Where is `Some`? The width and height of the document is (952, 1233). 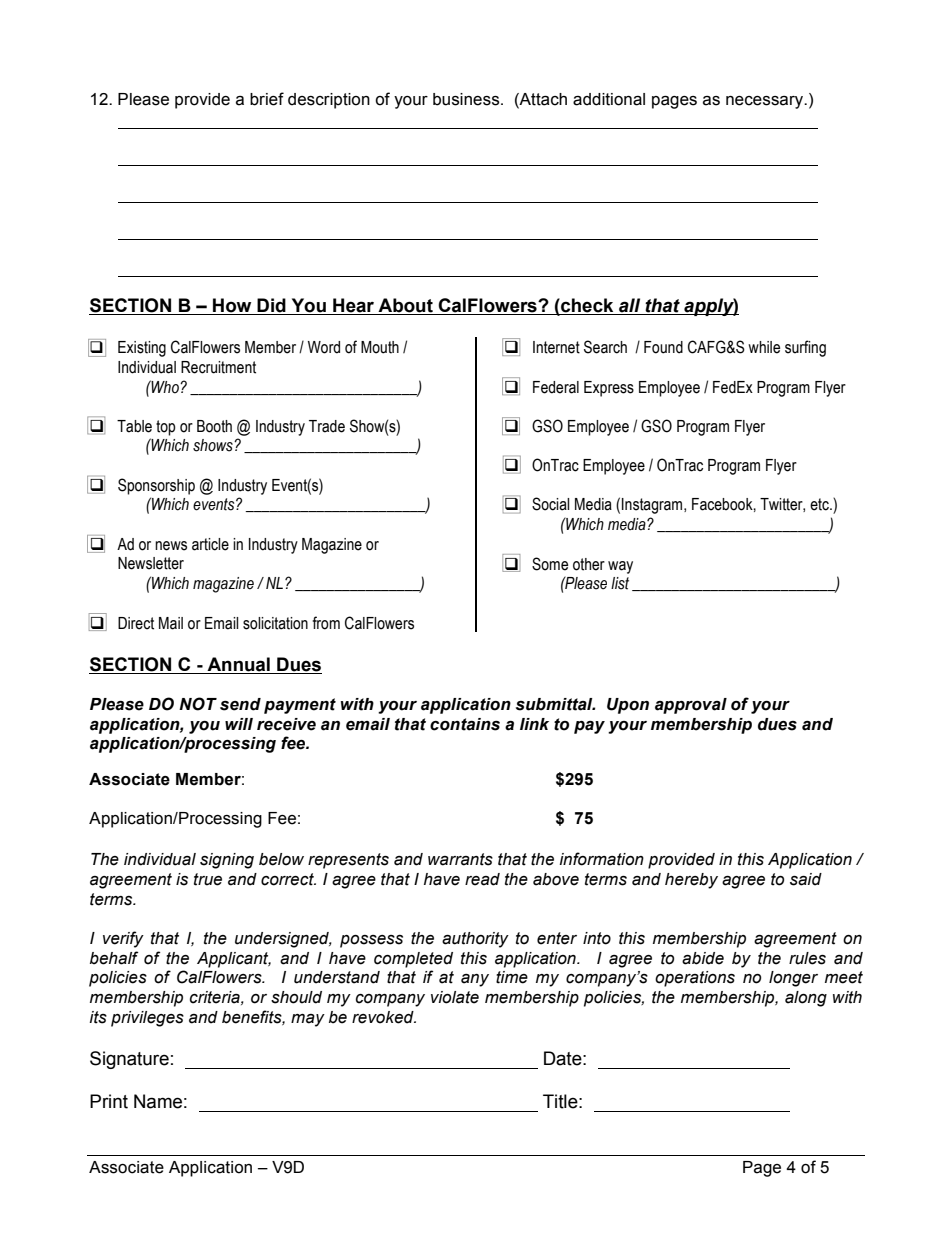
Some is located at coordinates (550, 564).
